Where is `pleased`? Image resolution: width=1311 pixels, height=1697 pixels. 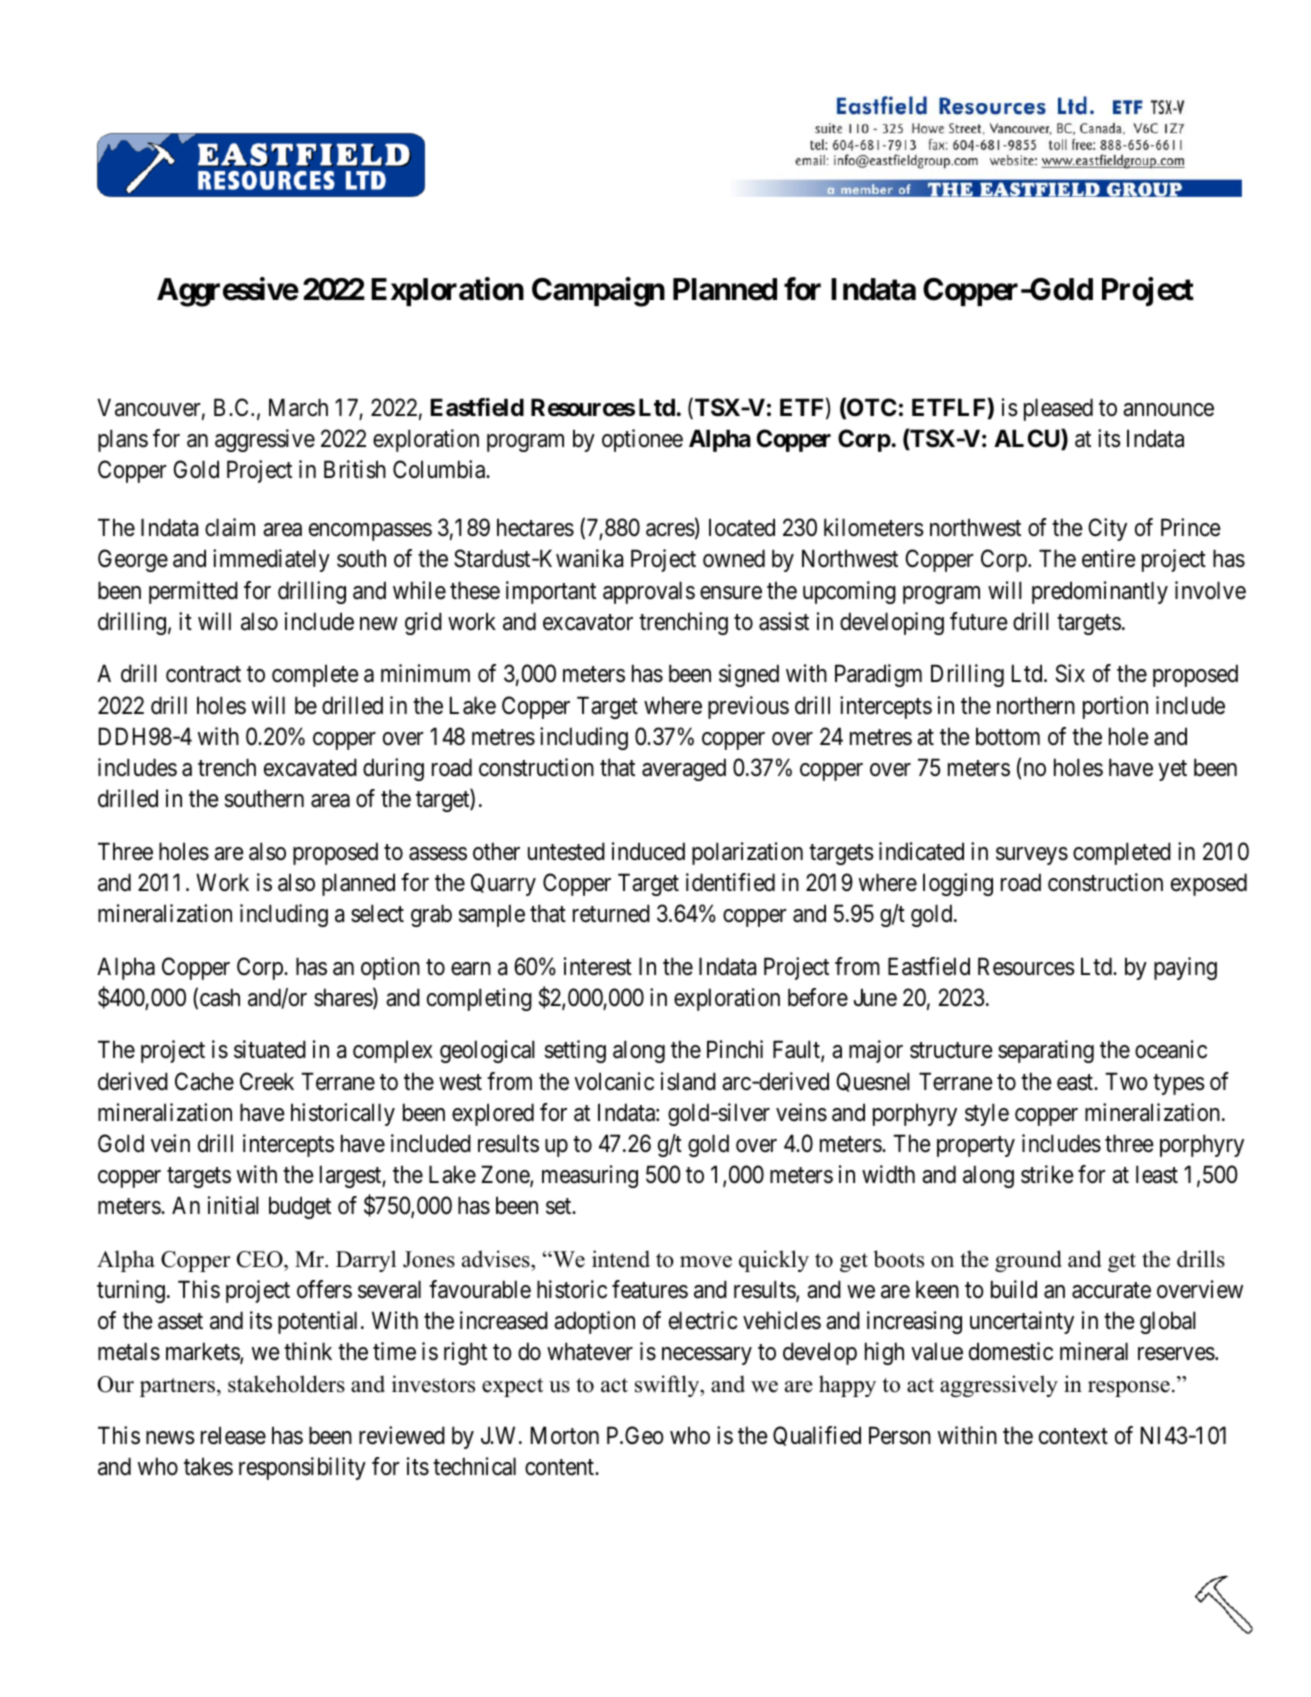
pleased is located at coordinates (1058, 409).
